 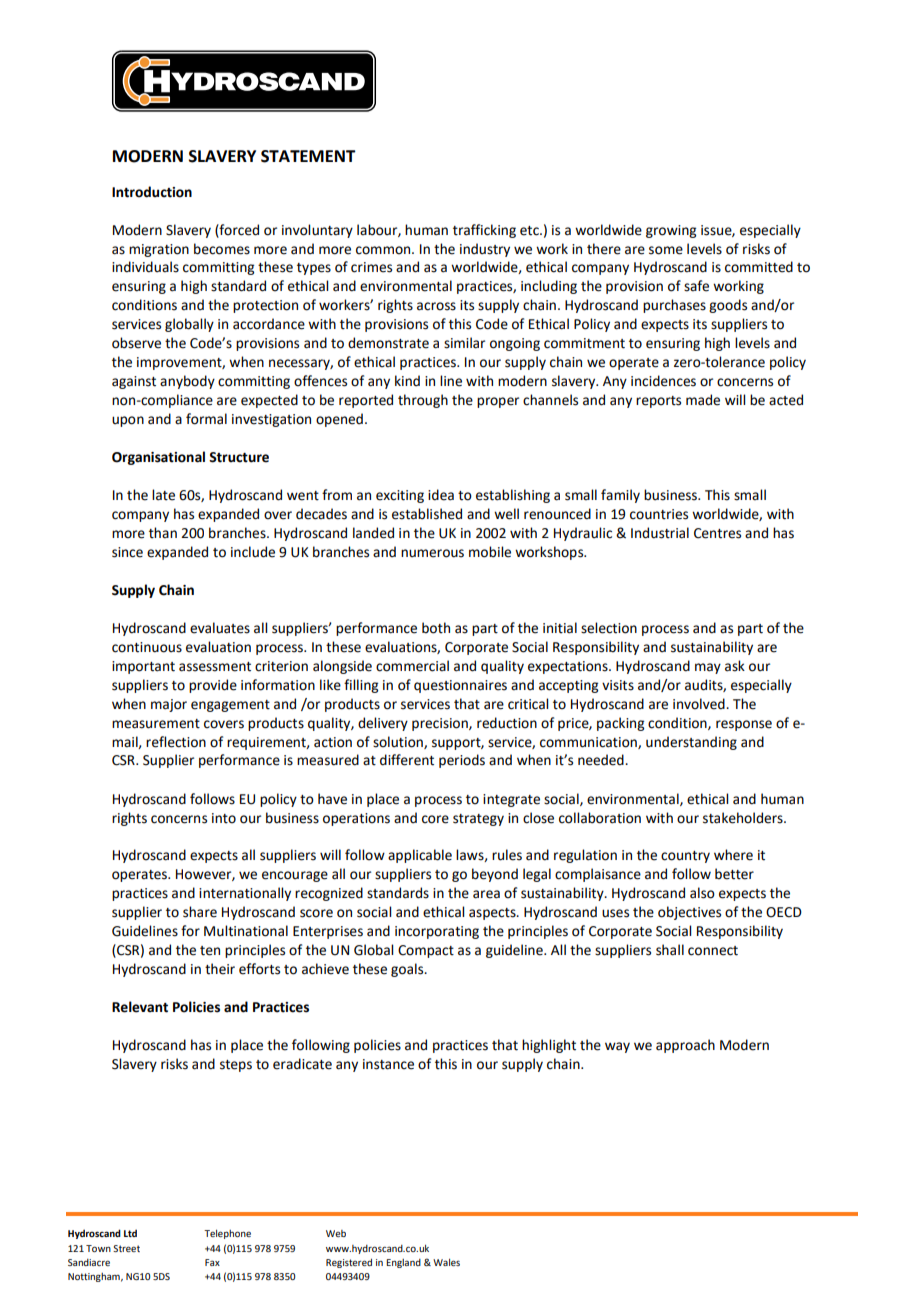 What do you see at coordinates (484, 231) in the screenshot?
I see `trafficking` at bounding box center [484, 231].
